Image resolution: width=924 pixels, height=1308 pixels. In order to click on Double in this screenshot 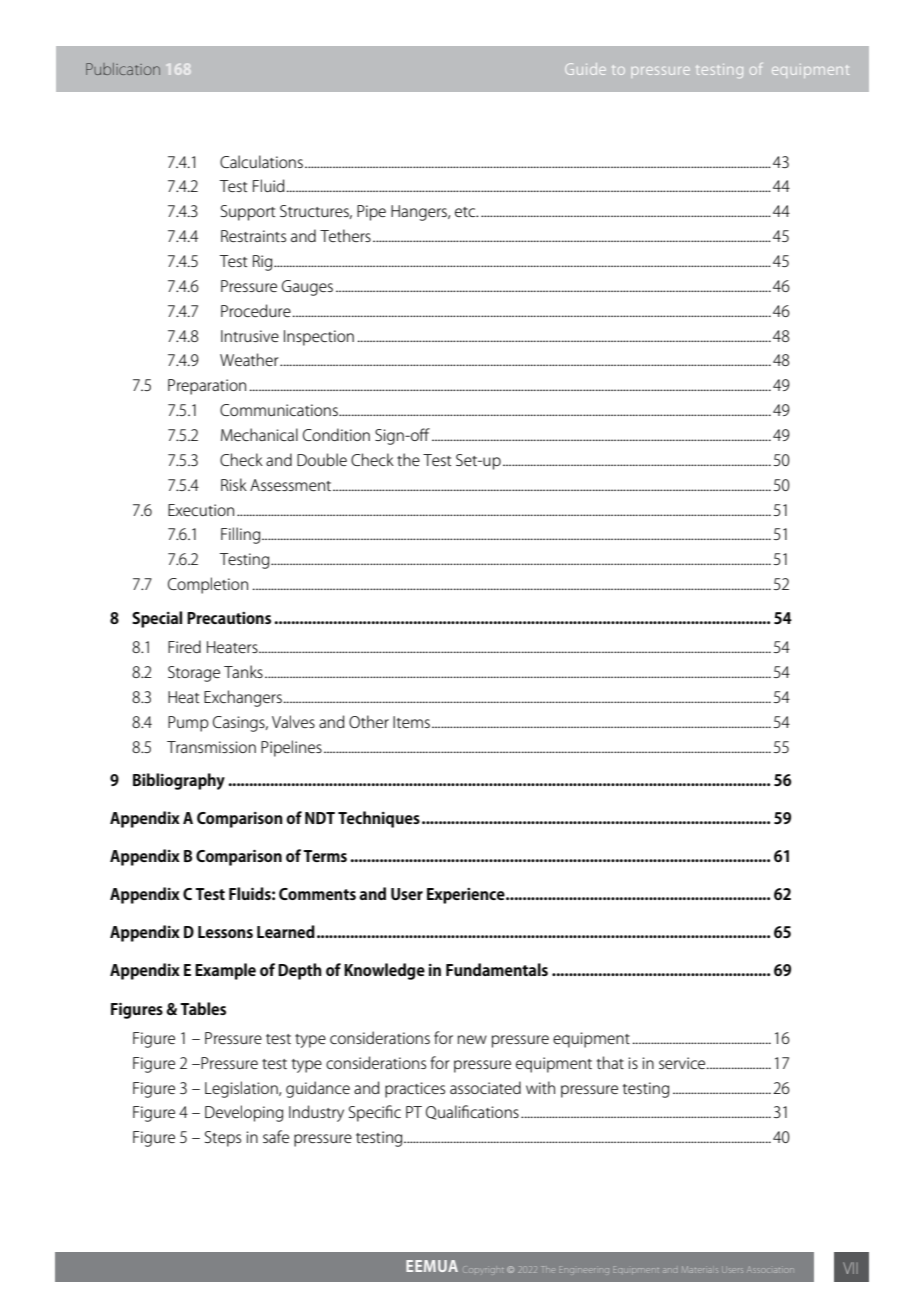, I will do `click(322, 459)`.
